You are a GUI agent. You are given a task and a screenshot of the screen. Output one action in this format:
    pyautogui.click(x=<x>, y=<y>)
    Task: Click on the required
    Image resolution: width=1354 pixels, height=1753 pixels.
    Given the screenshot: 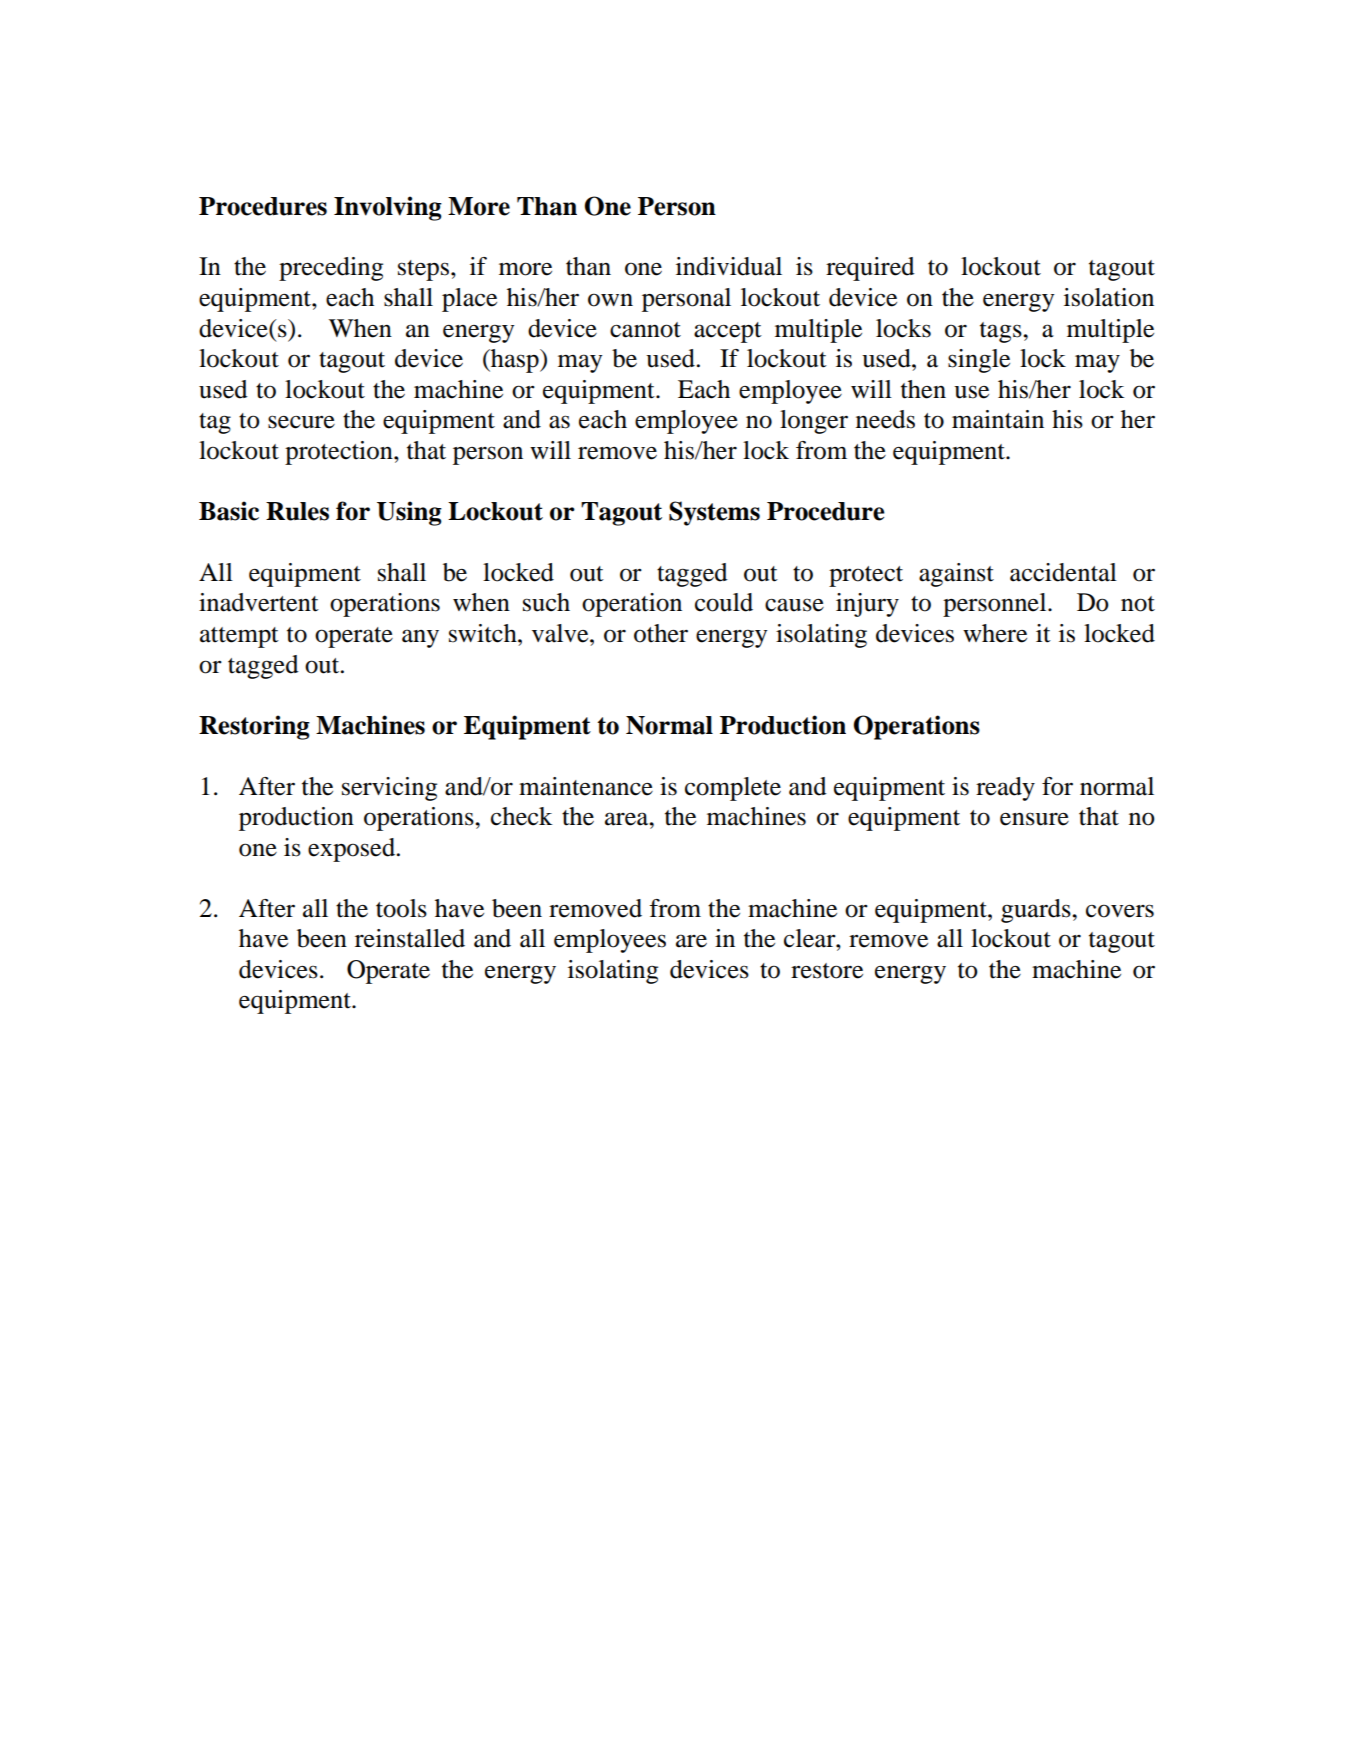 What is the action you would take?
    pyautogui.click(x=870, y=269)
